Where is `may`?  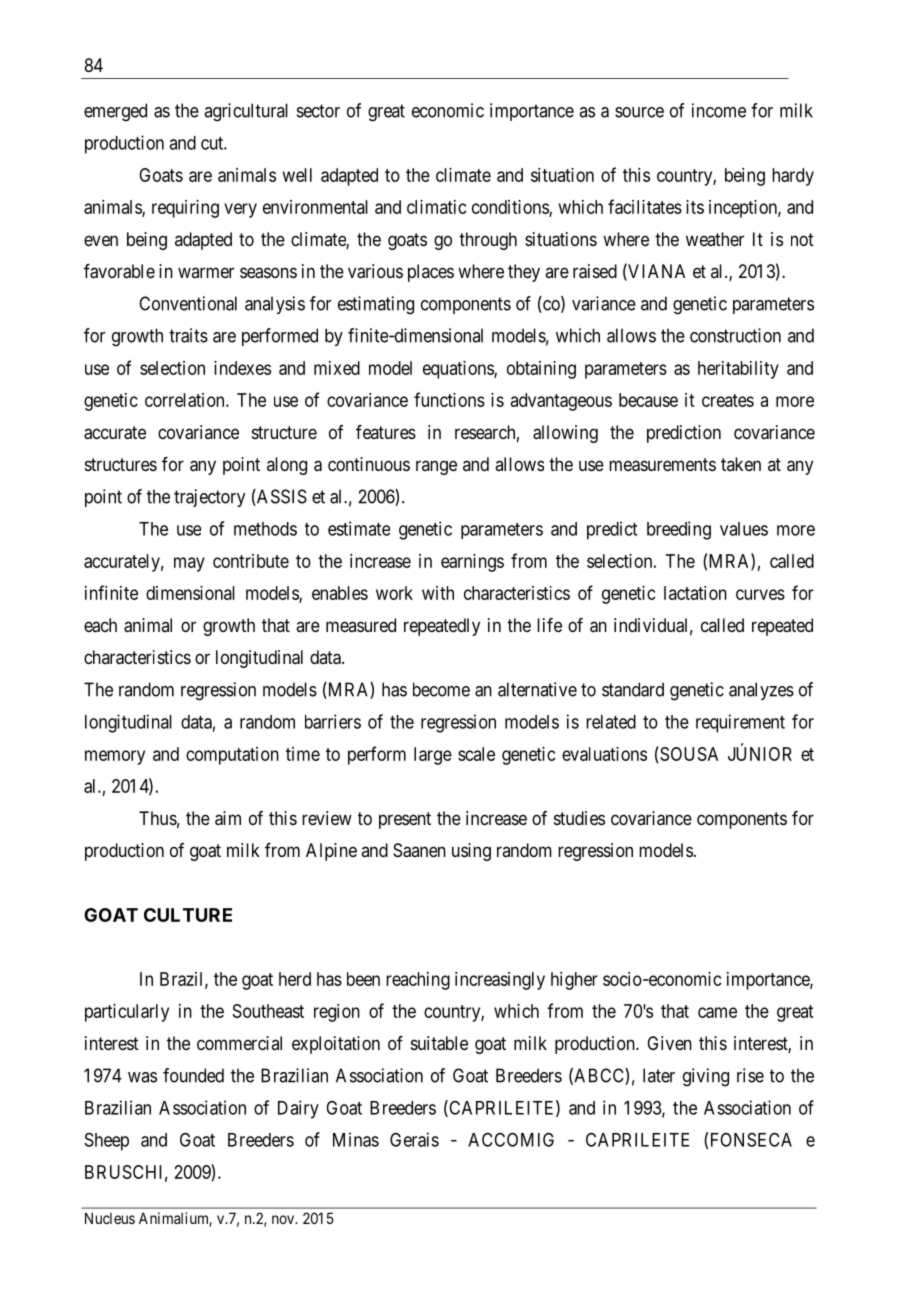
may is located at coordinates (189, 564).
